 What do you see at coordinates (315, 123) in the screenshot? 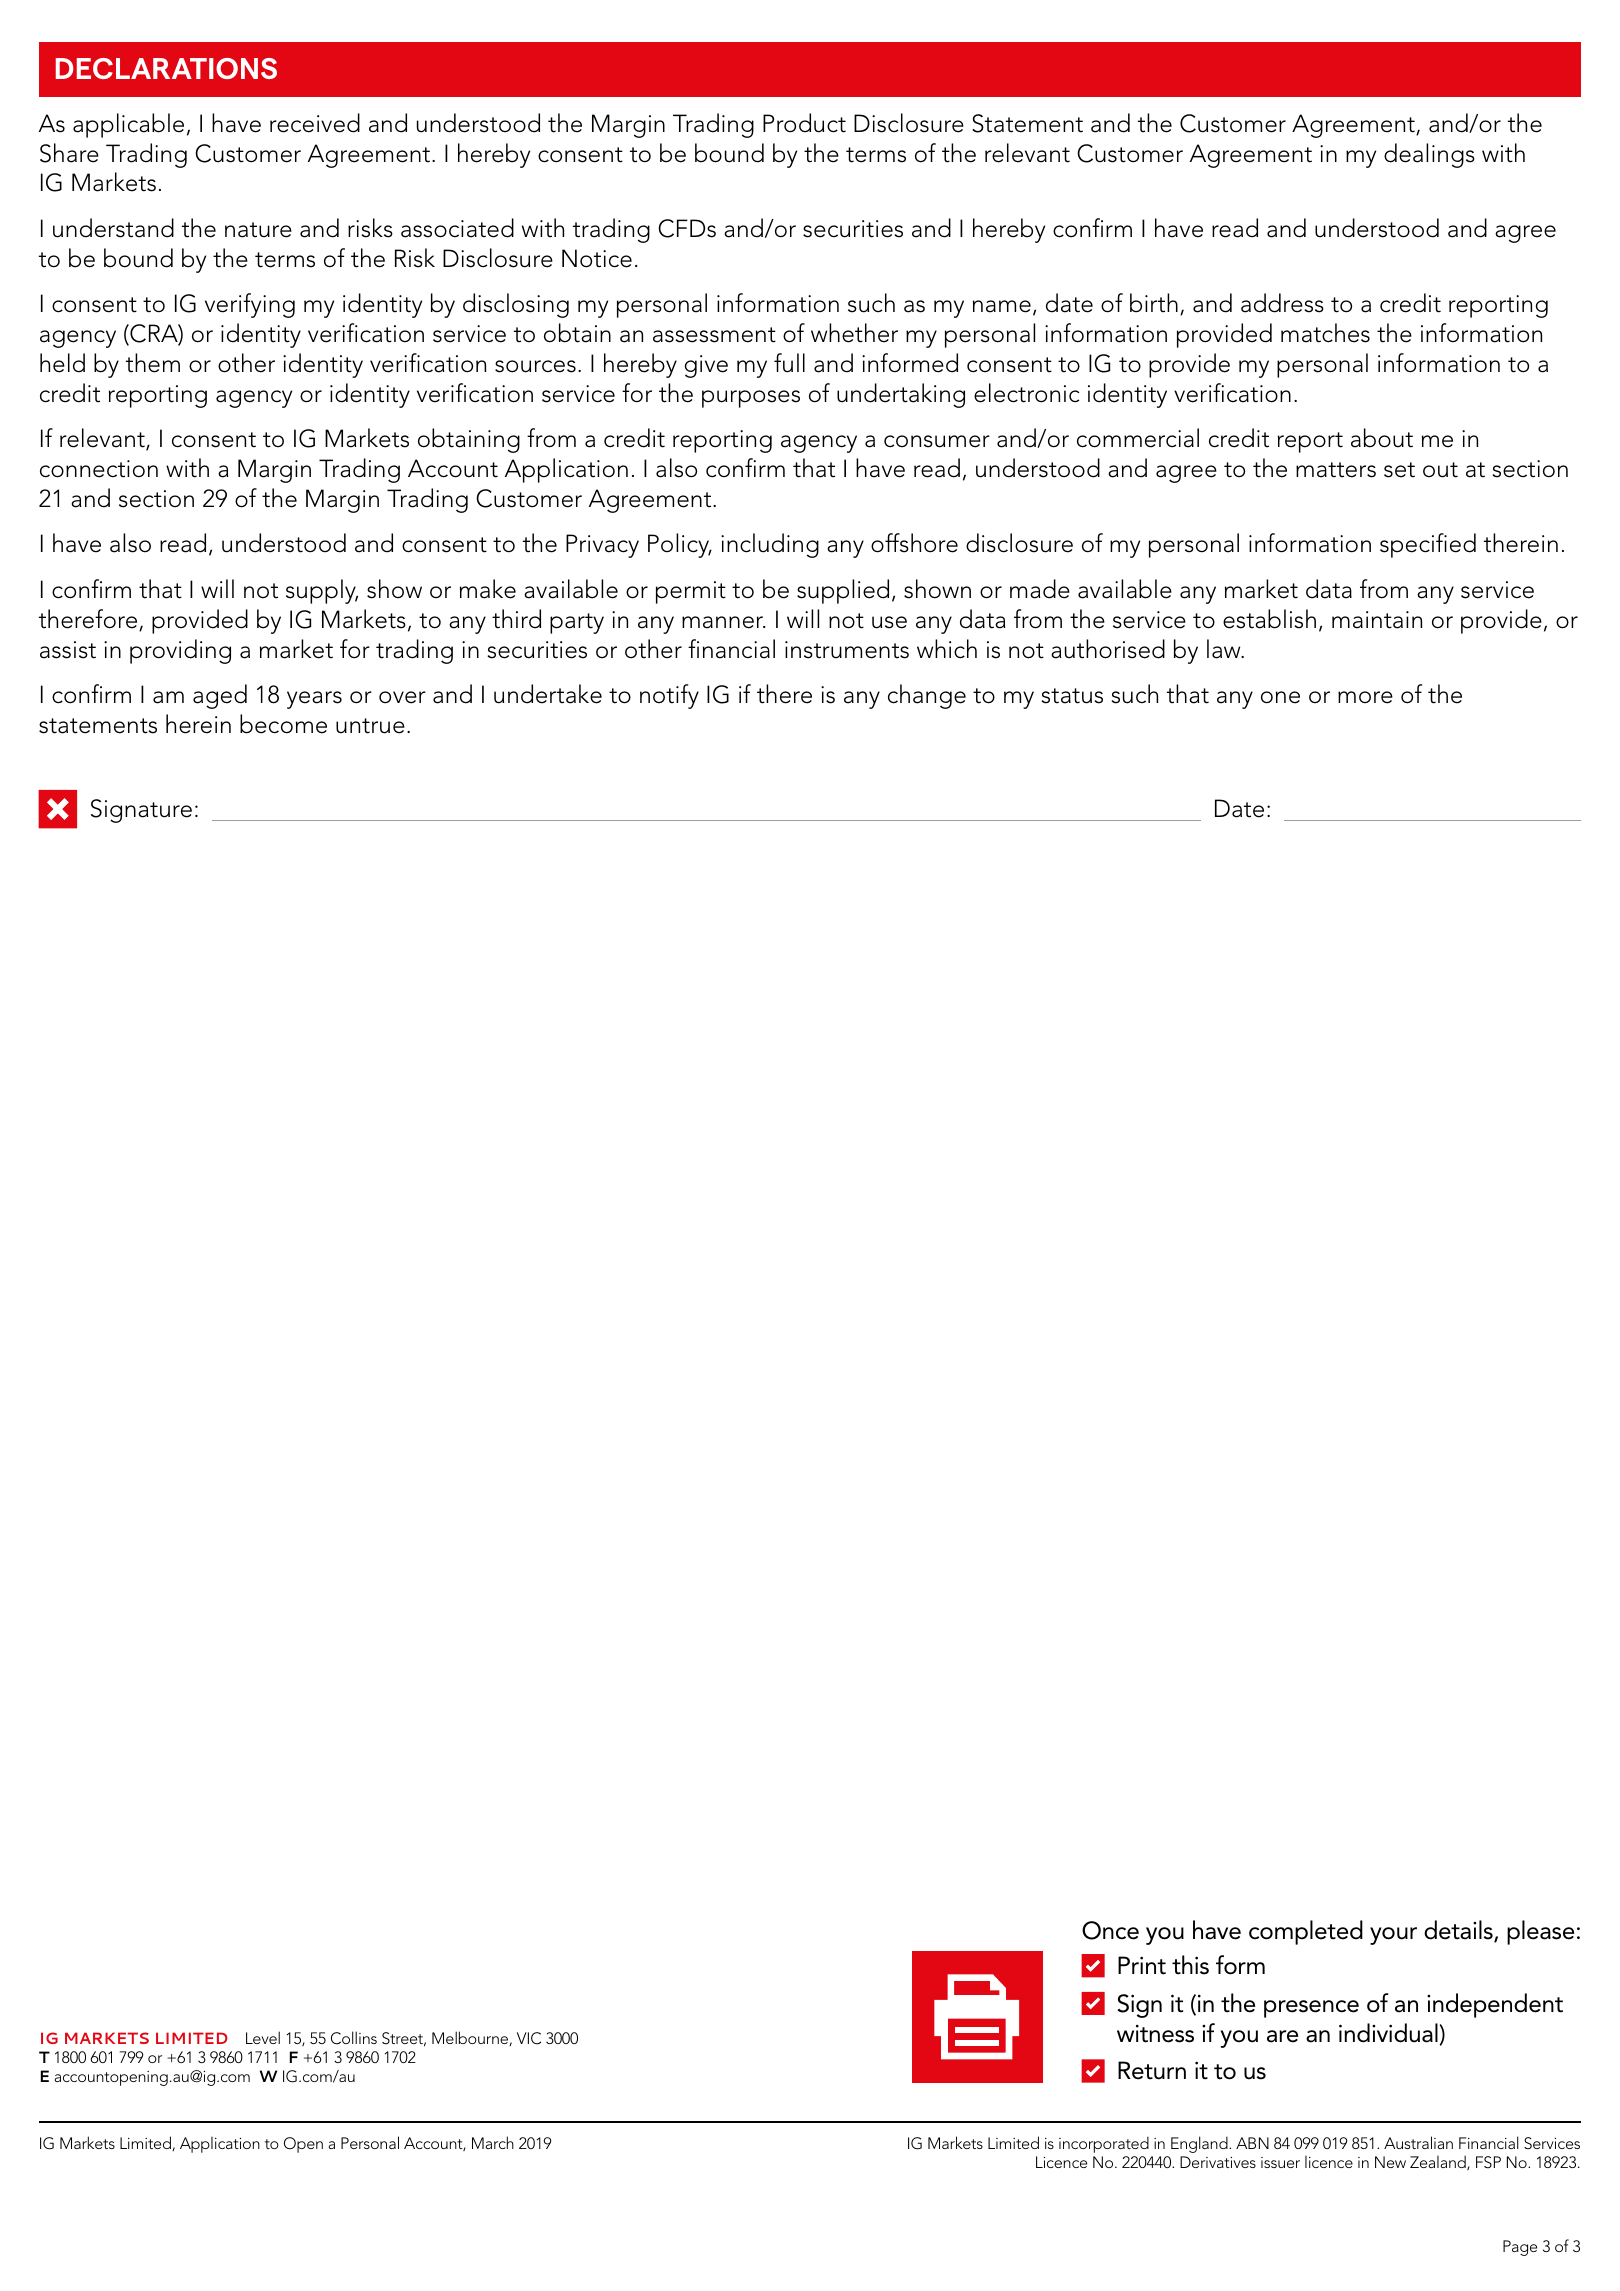
I see `received` at bounding box center [315, 123].
